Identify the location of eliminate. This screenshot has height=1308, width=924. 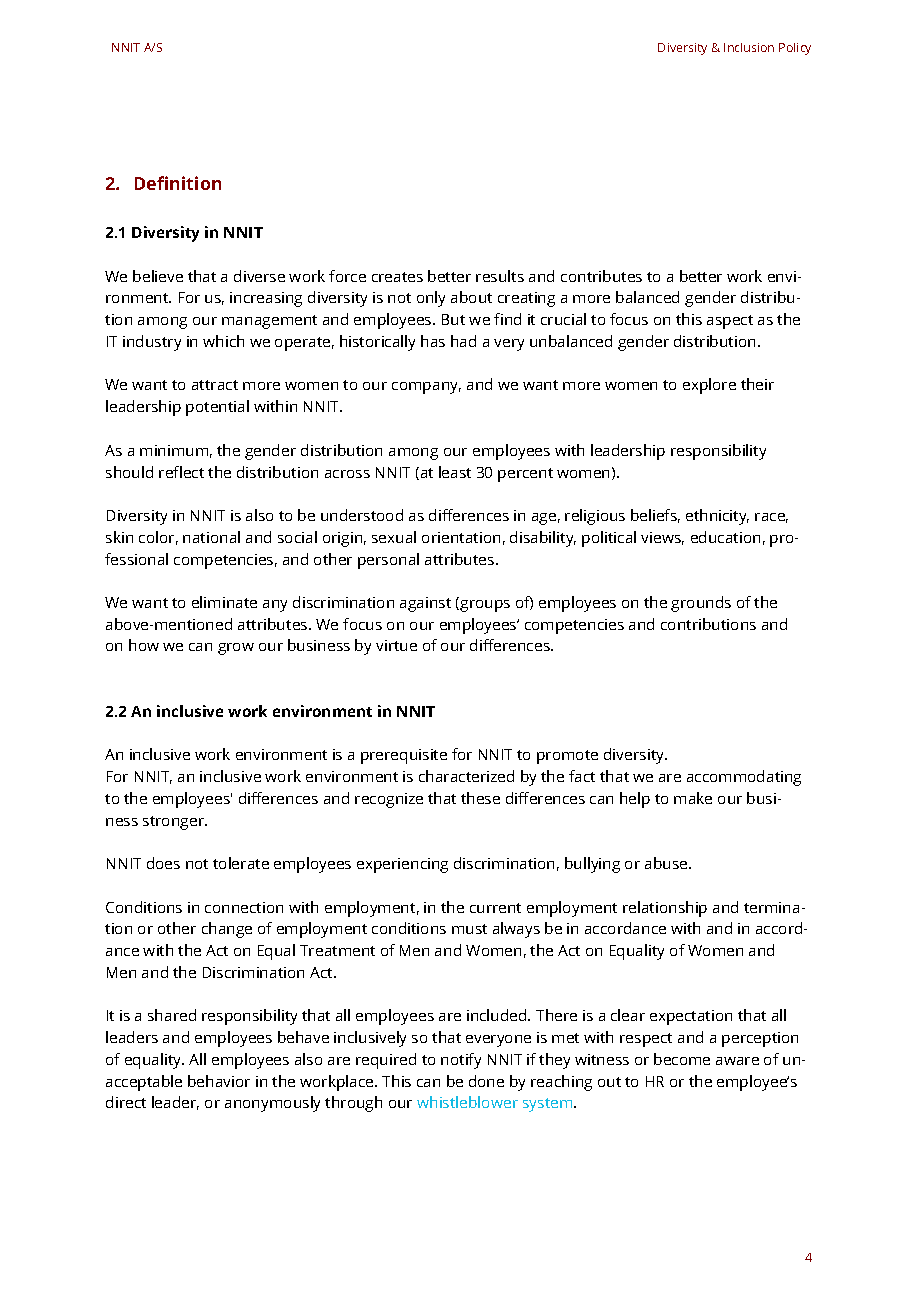
(224, 602).
